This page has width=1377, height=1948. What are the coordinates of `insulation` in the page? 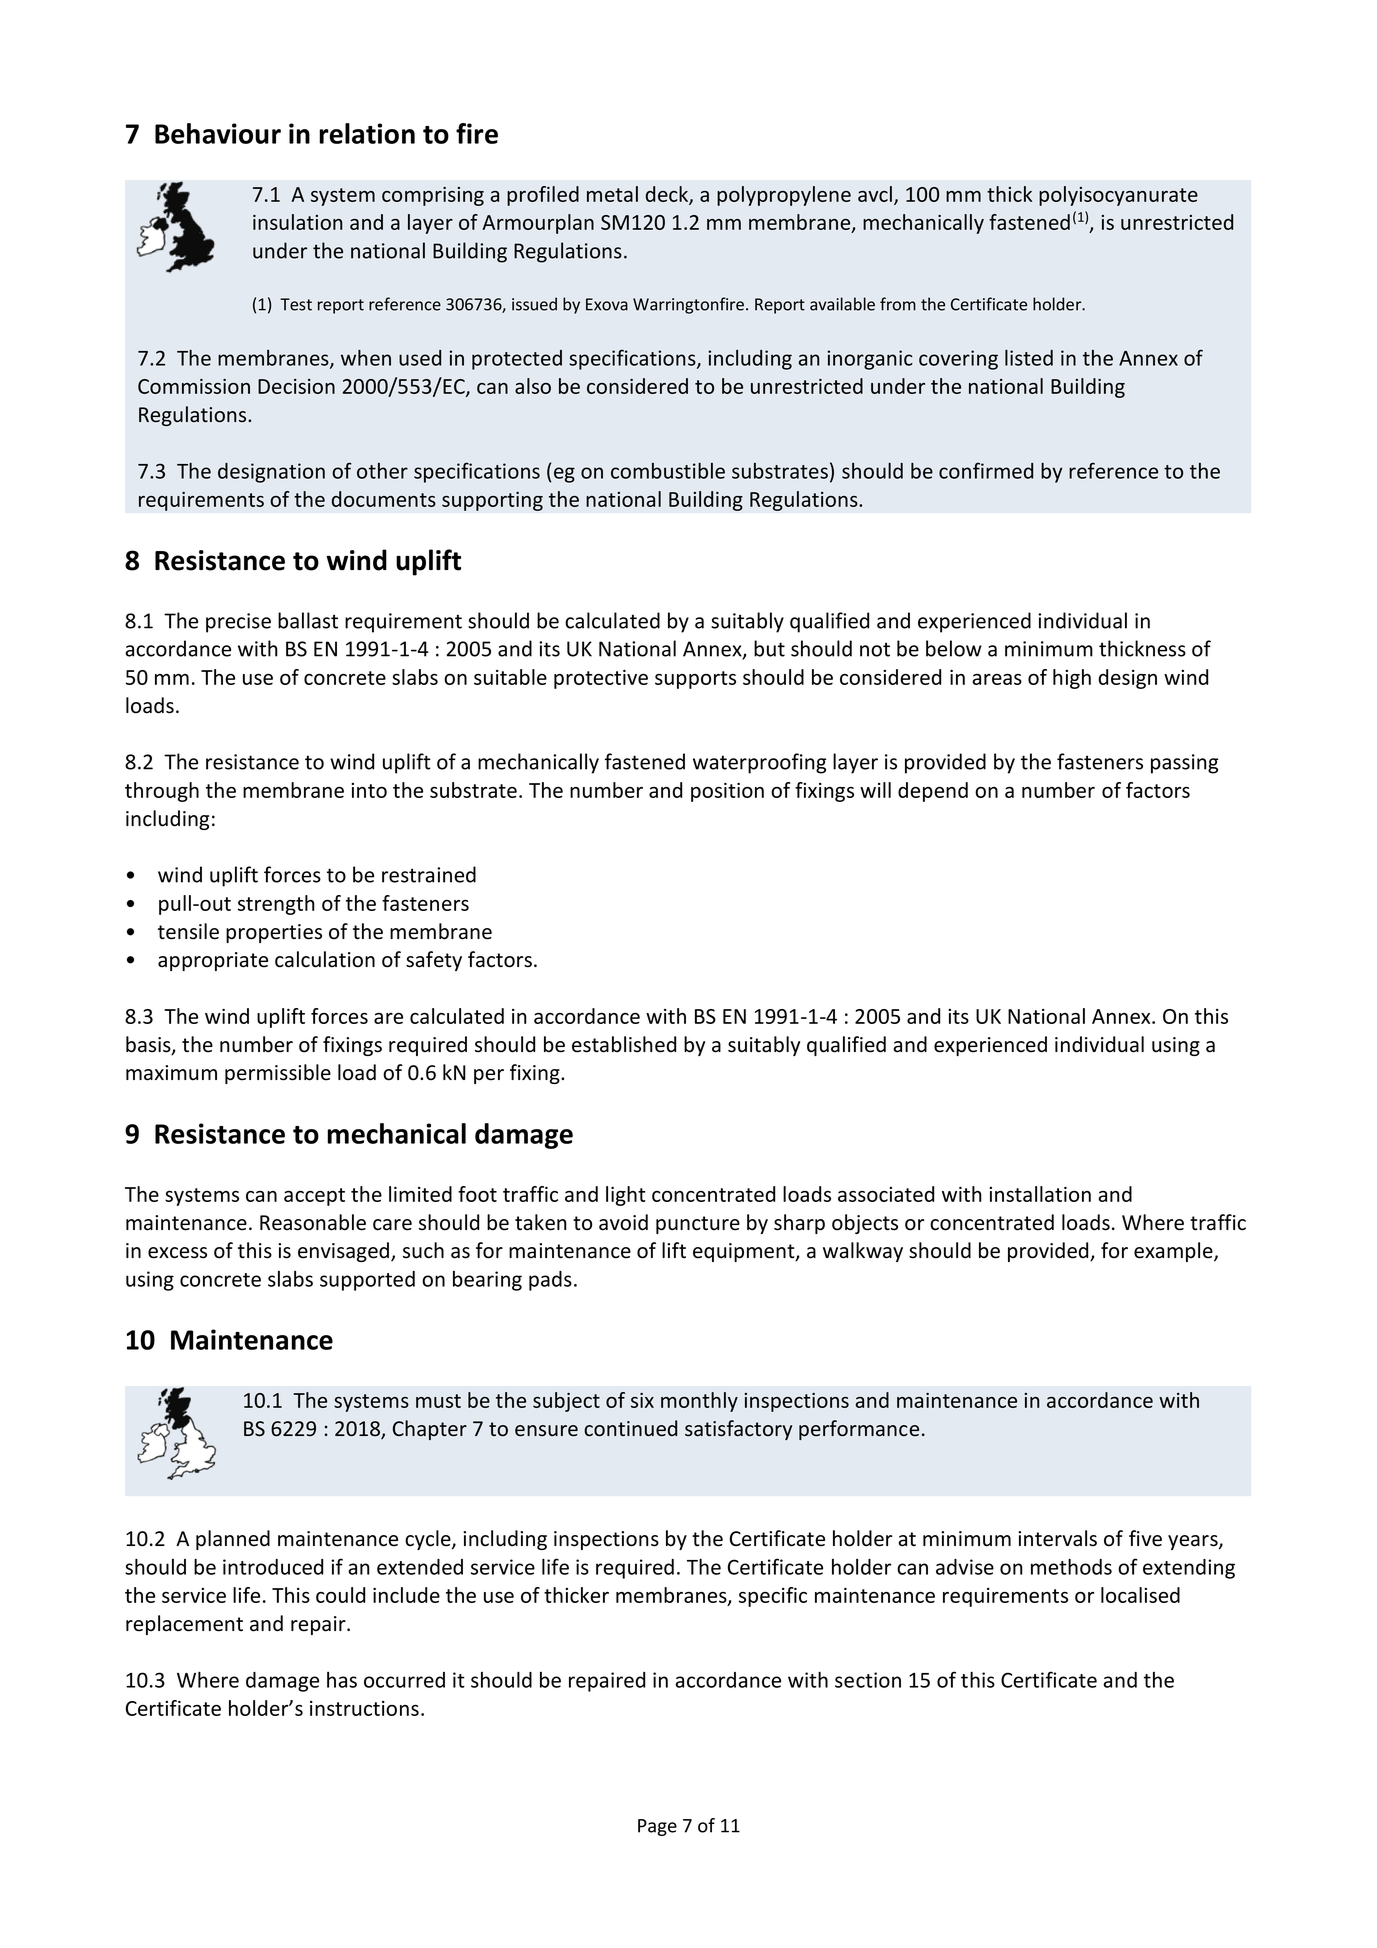 It's located at (298, 222).
